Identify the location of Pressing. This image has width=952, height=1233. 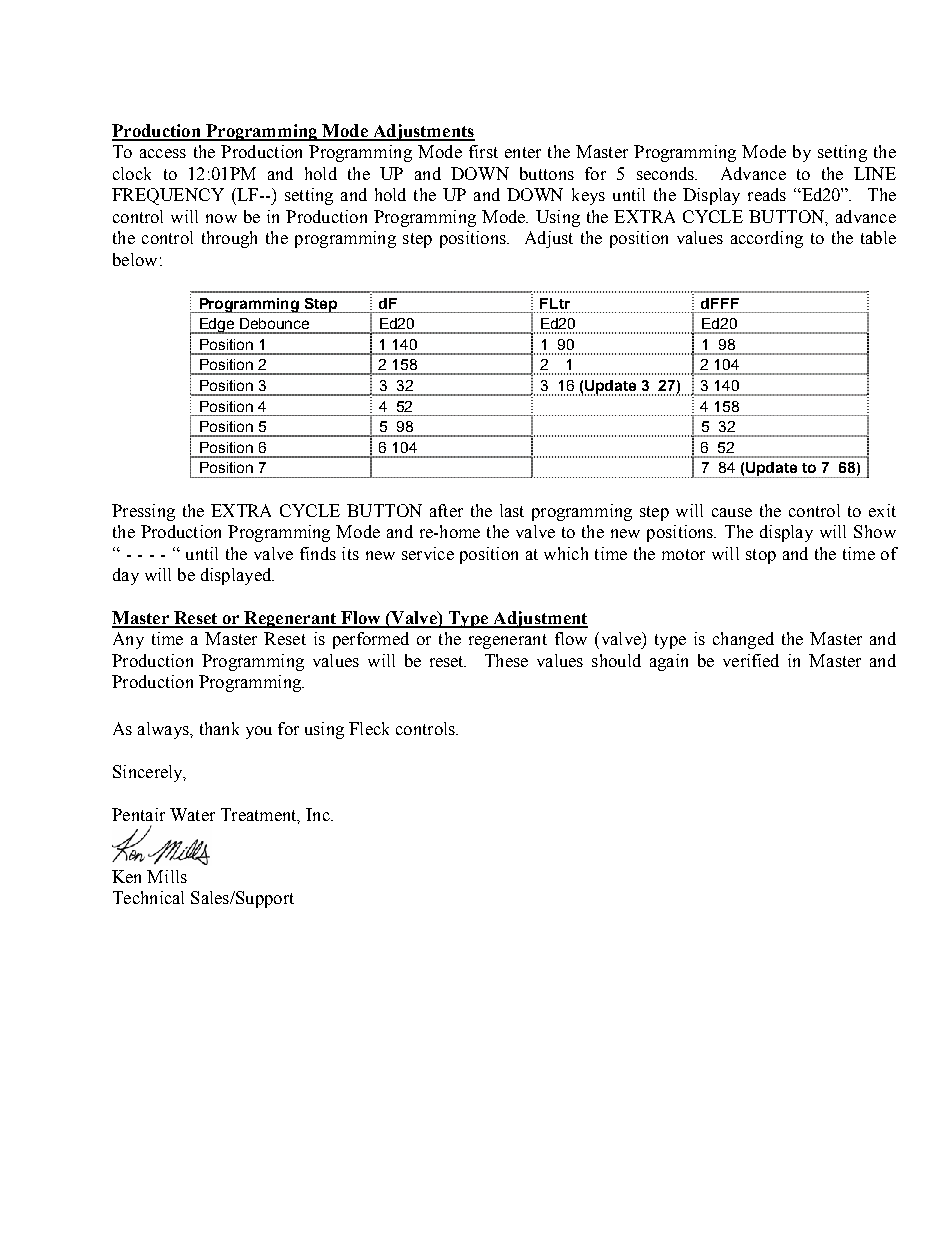
(143, 512).
